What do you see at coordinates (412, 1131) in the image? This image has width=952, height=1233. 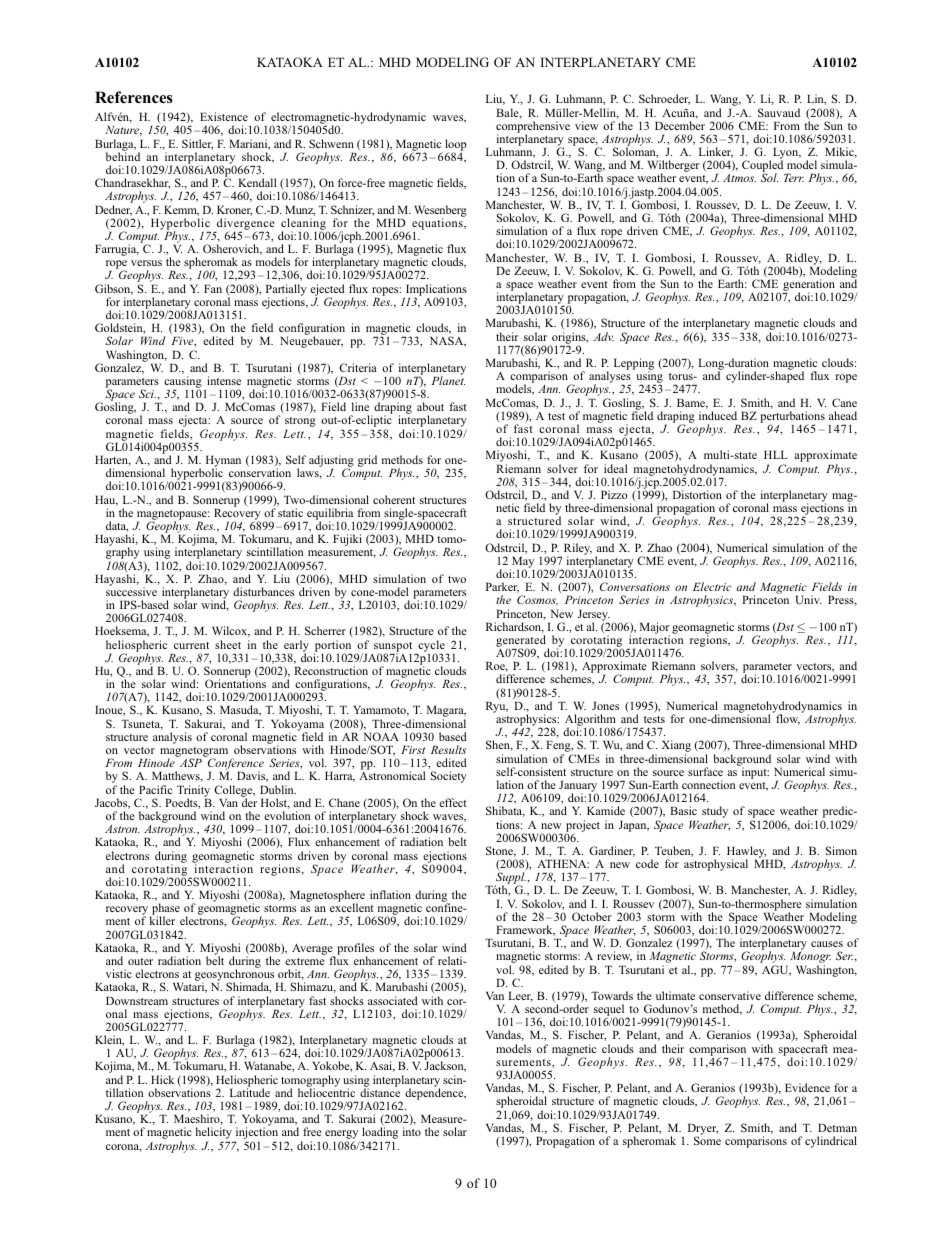 I see `into` at bounding box center [412, 1131].
